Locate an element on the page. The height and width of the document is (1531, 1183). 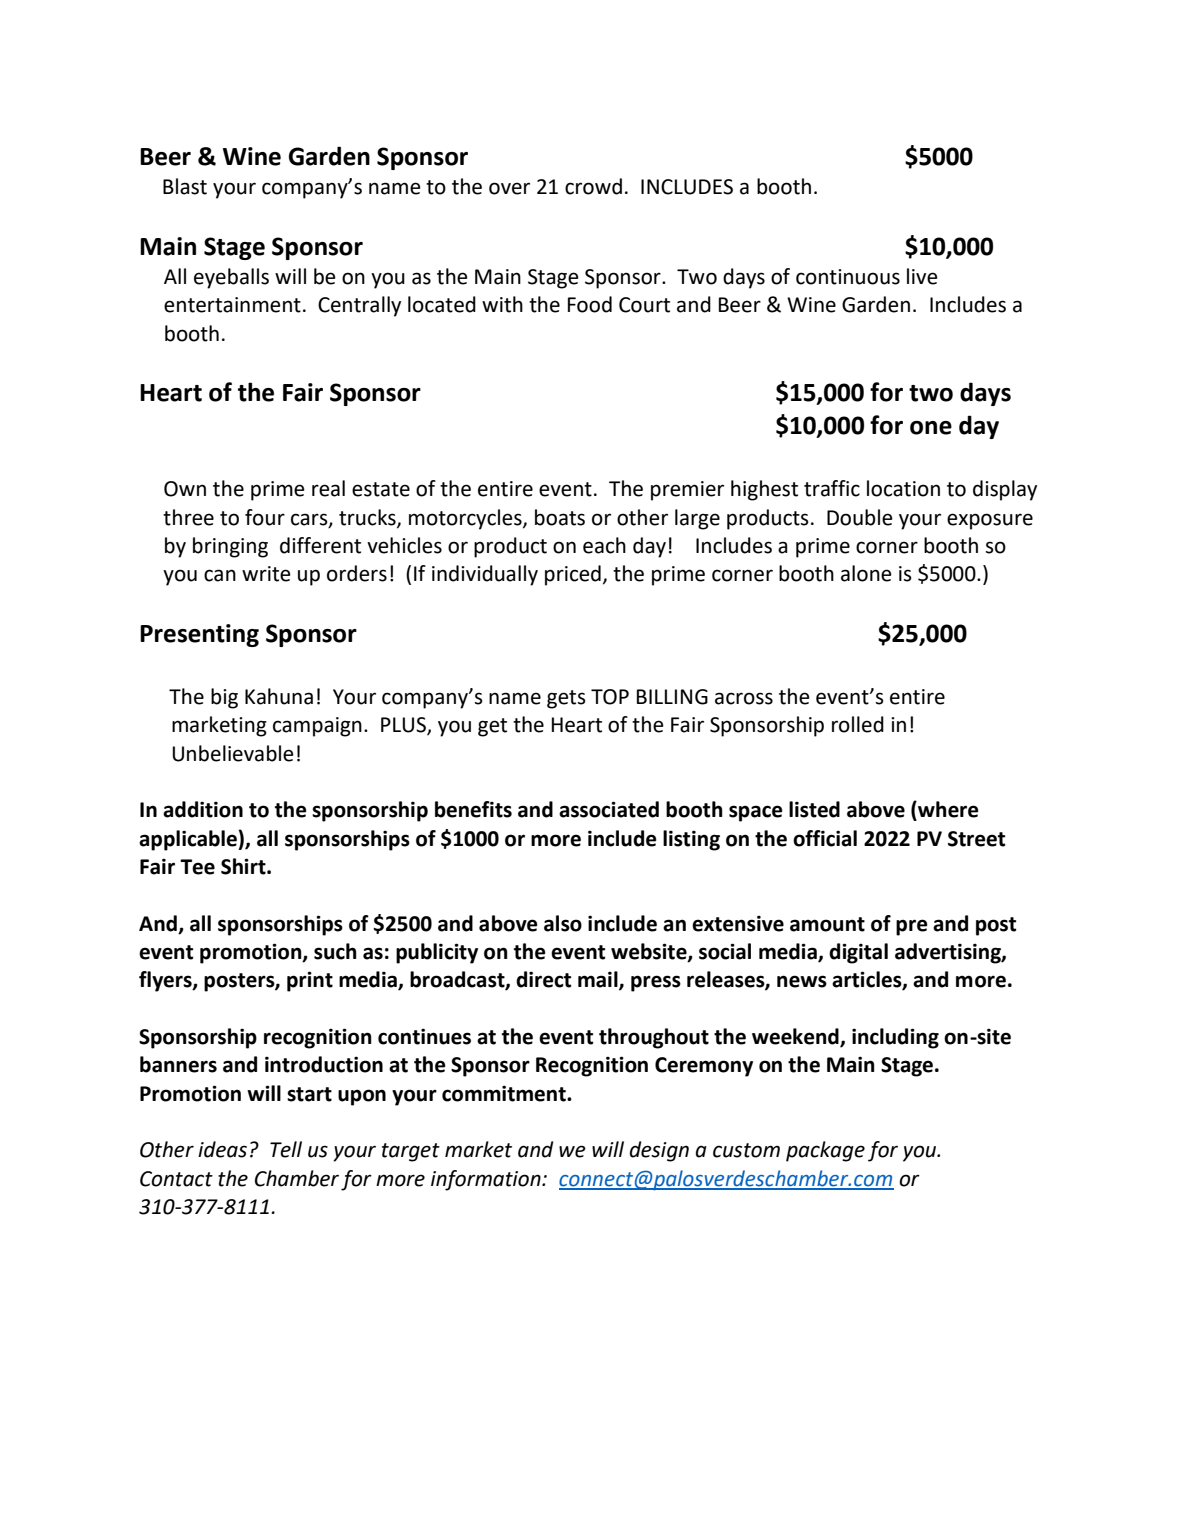
print is located at coordinates (310, 981).
